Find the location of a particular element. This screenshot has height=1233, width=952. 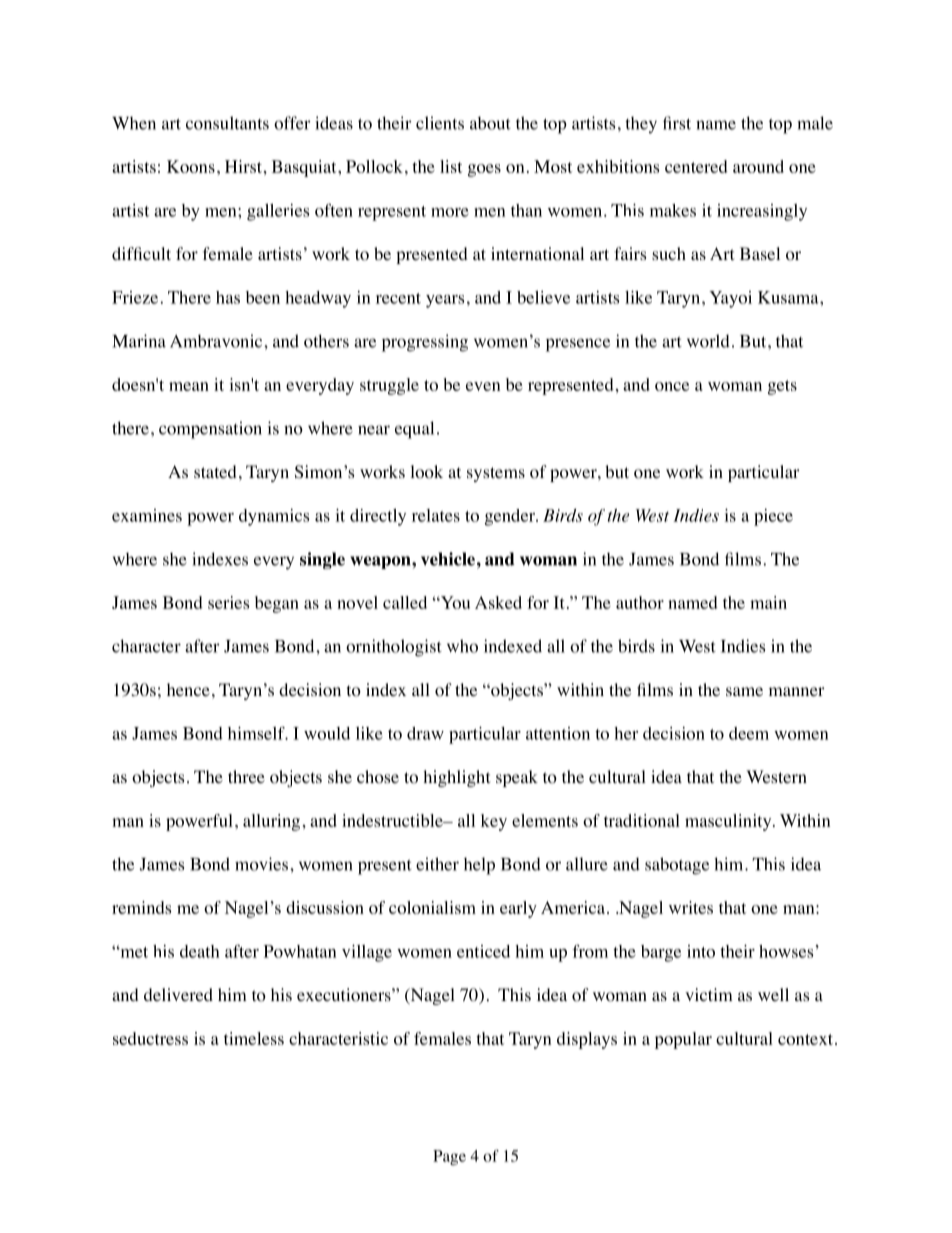

piece is located at coordinates (773, 517).
